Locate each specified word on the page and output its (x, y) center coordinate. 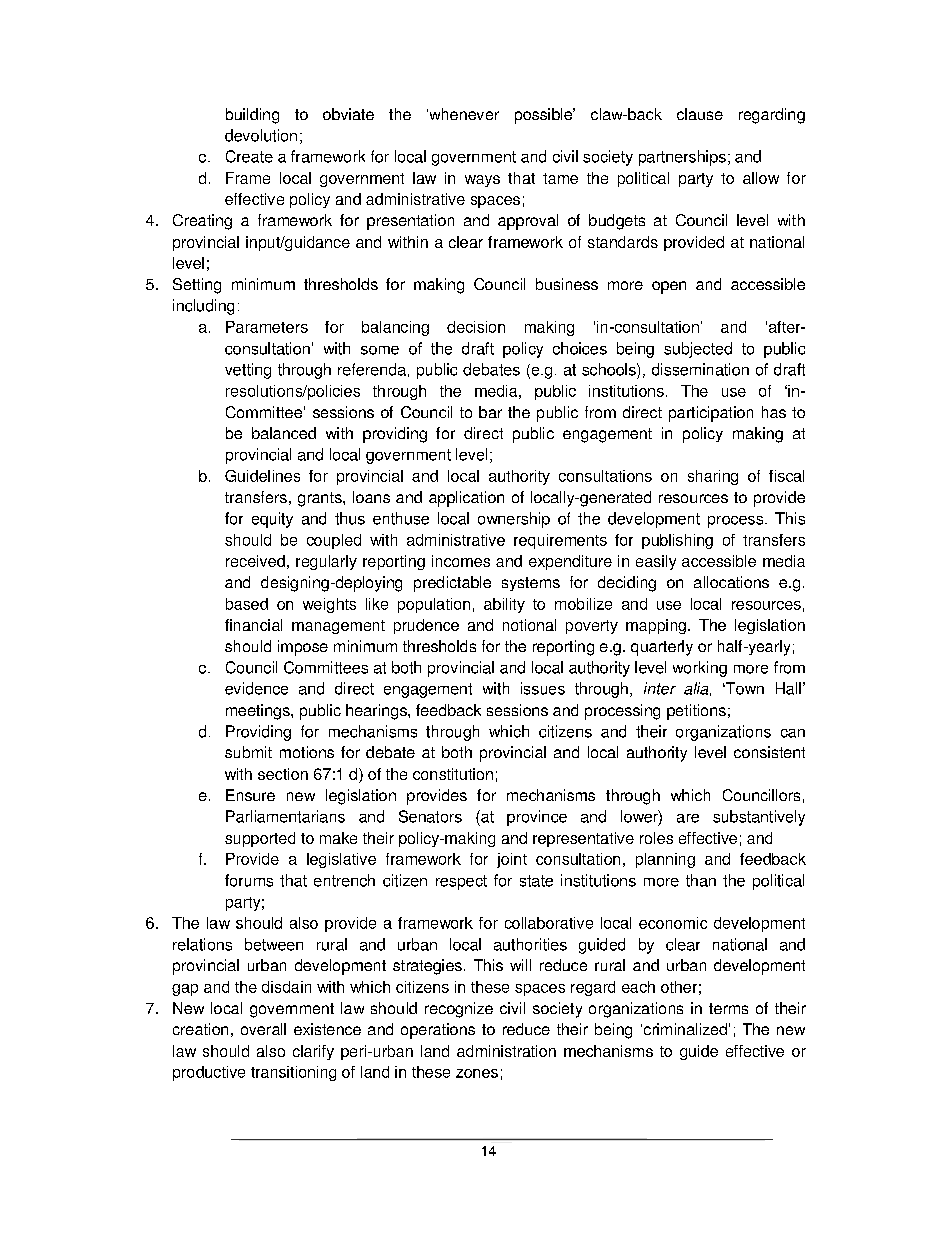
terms (728, 1008)
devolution (261, 135)
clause (700, 114)
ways (482, 181)
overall (263, 1029)
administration (506, 1051)
